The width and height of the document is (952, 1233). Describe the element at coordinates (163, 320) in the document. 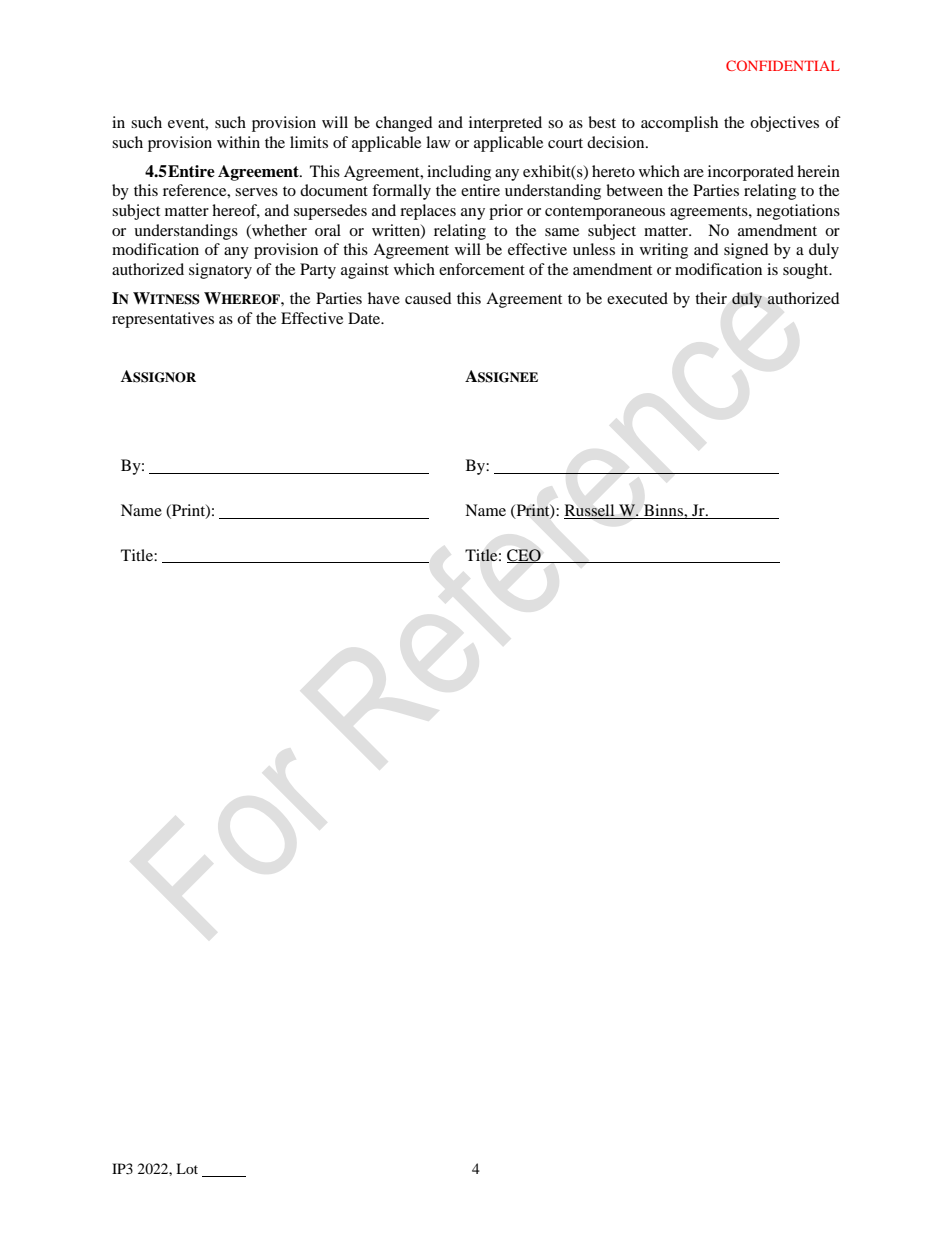

I see `representatives` at that location.
